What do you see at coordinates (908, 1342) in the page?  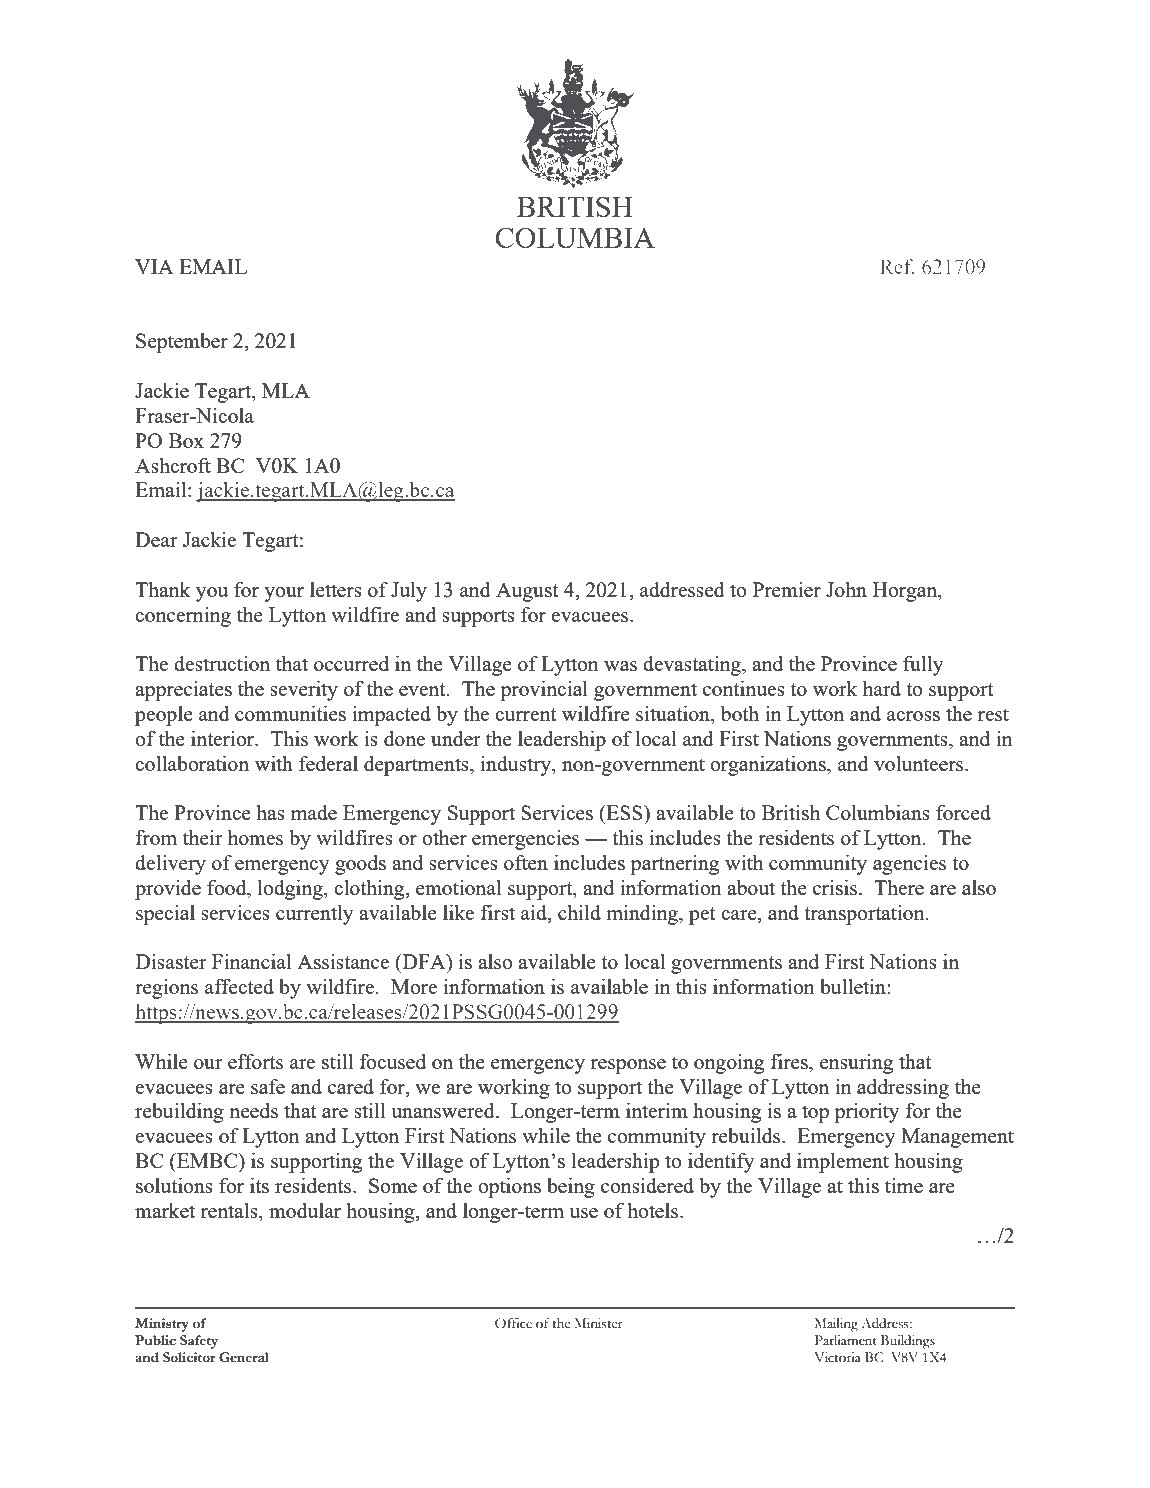 I see `Buildings` at bounding box center [908, 1342].
